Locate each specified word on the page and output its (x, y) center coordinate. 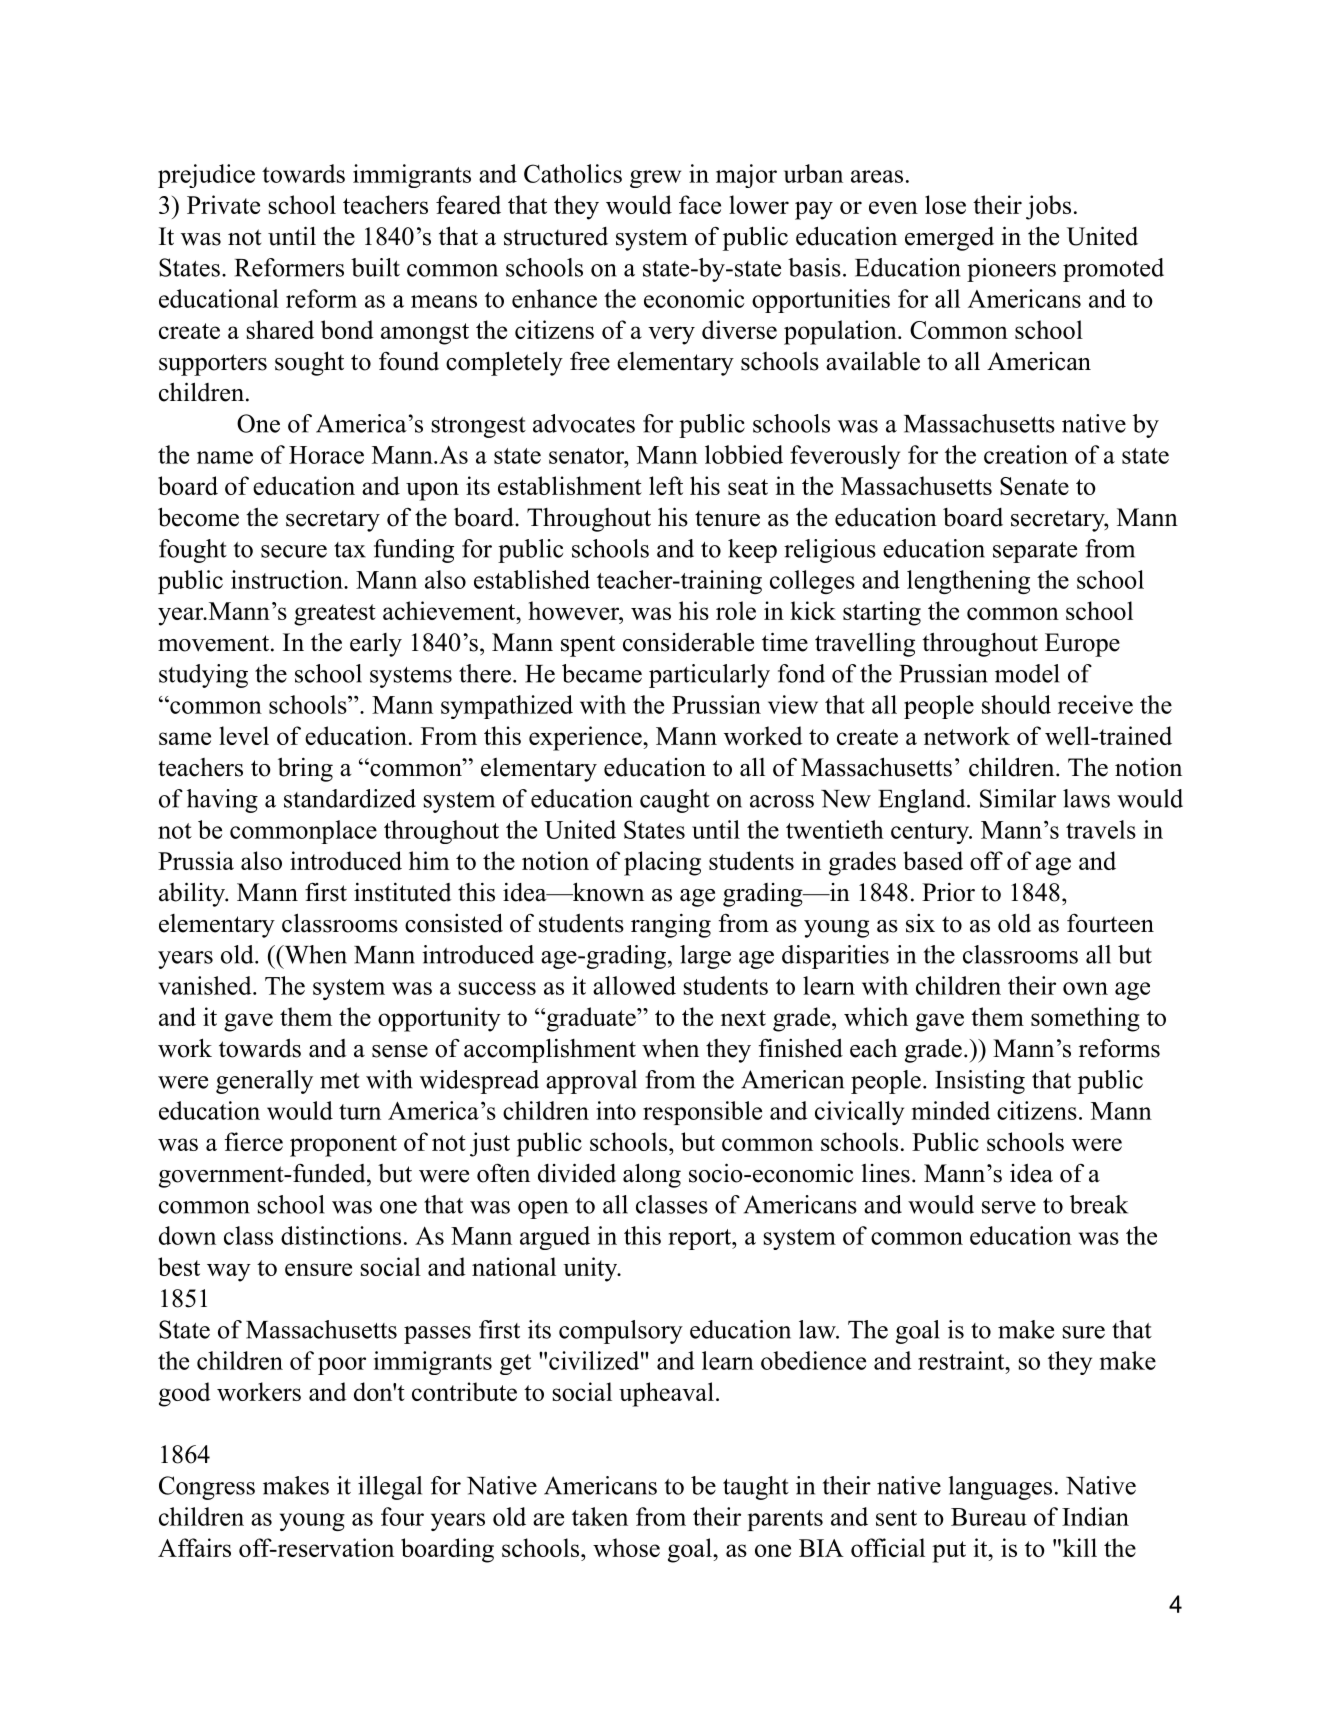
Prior (948, 892)
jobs (1048, 207)
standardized (350, 798)
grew (655, 179)
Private (223, 204)
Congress (207, 1488)
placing (662, 863)
